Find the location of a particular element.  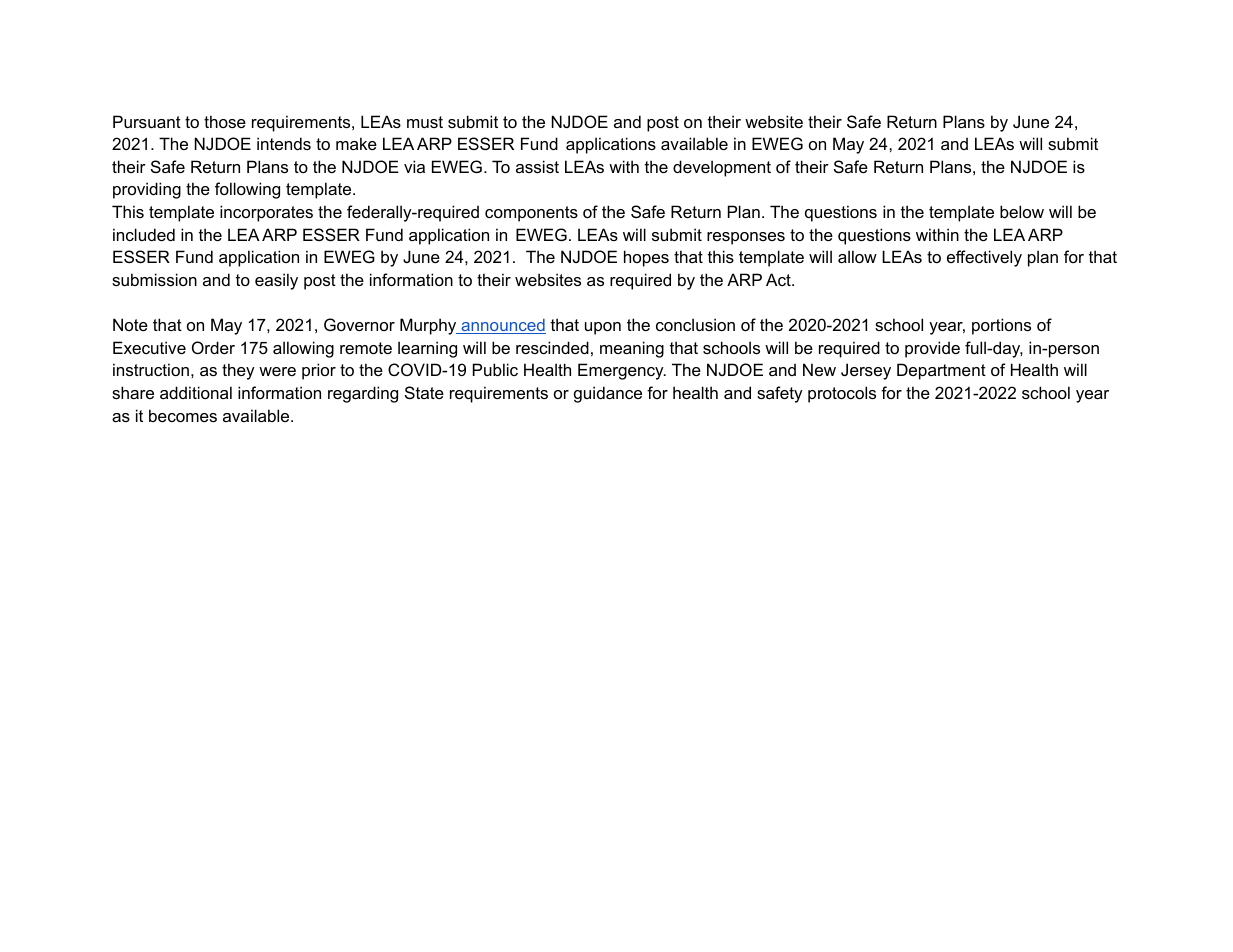

components is located at coordinates (531, 214).
